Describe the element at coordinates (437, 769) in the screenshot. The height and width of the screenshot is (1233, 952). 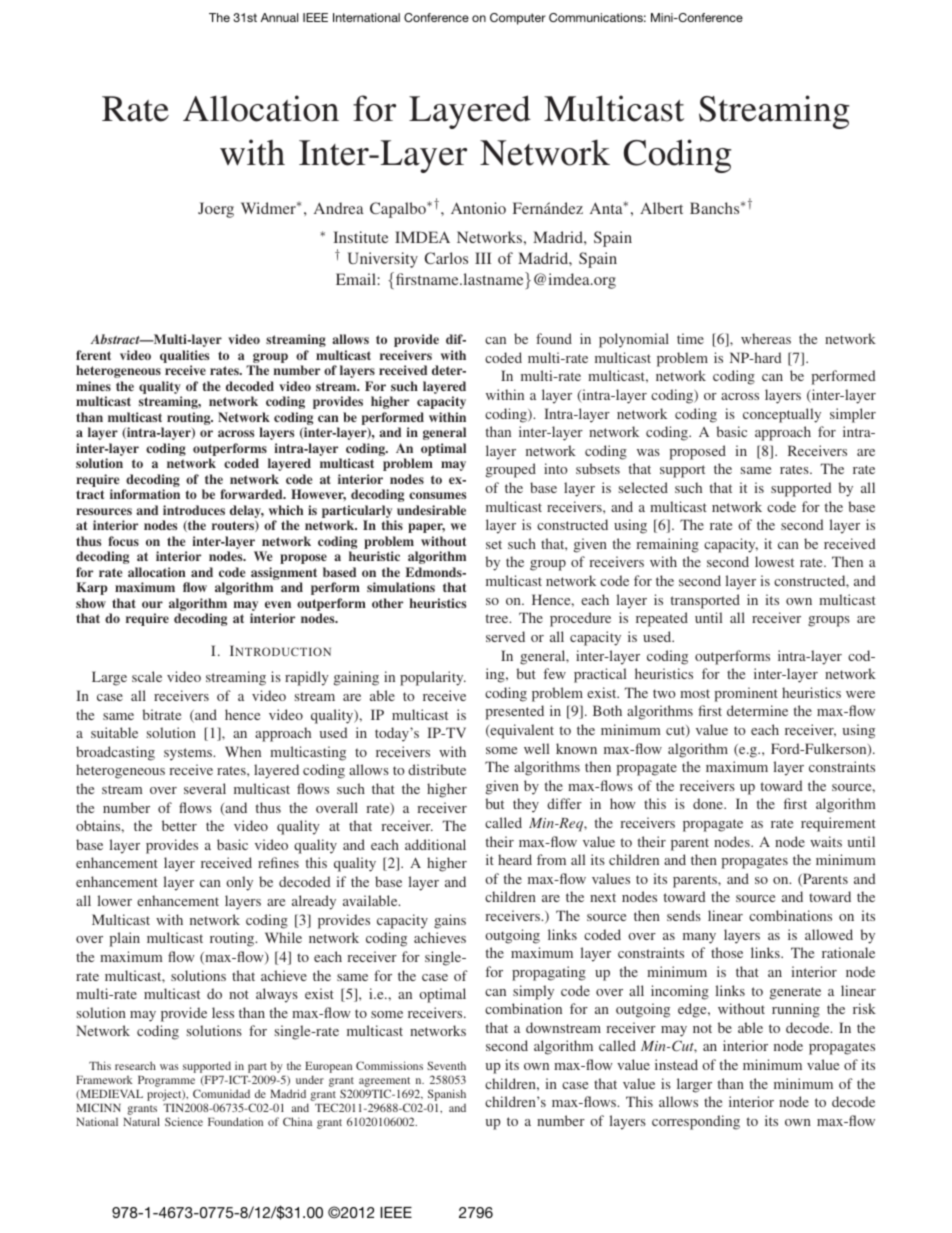
I see `distribute` at that location.
